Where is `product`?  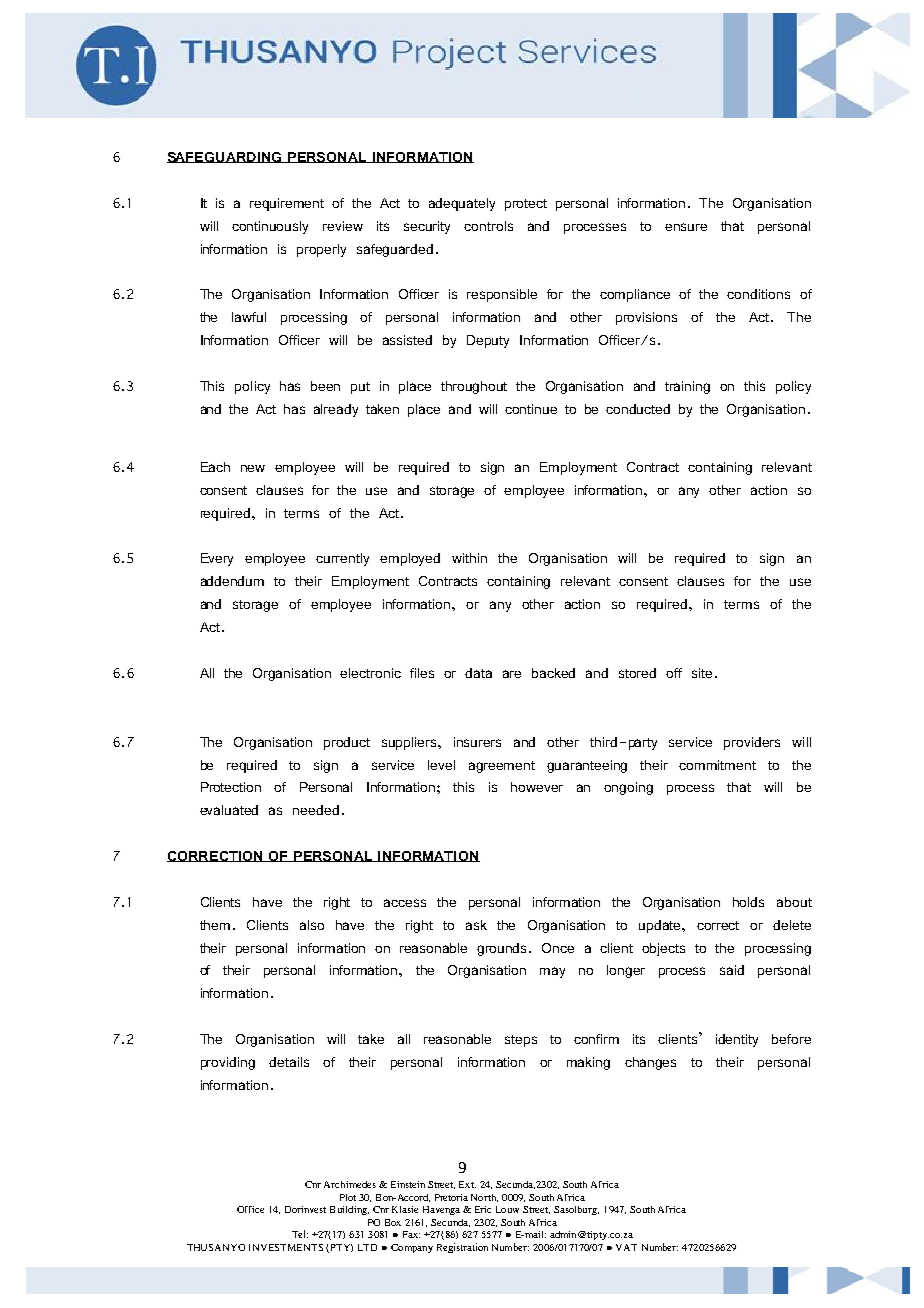 product is located at coordinates (347, 743).
